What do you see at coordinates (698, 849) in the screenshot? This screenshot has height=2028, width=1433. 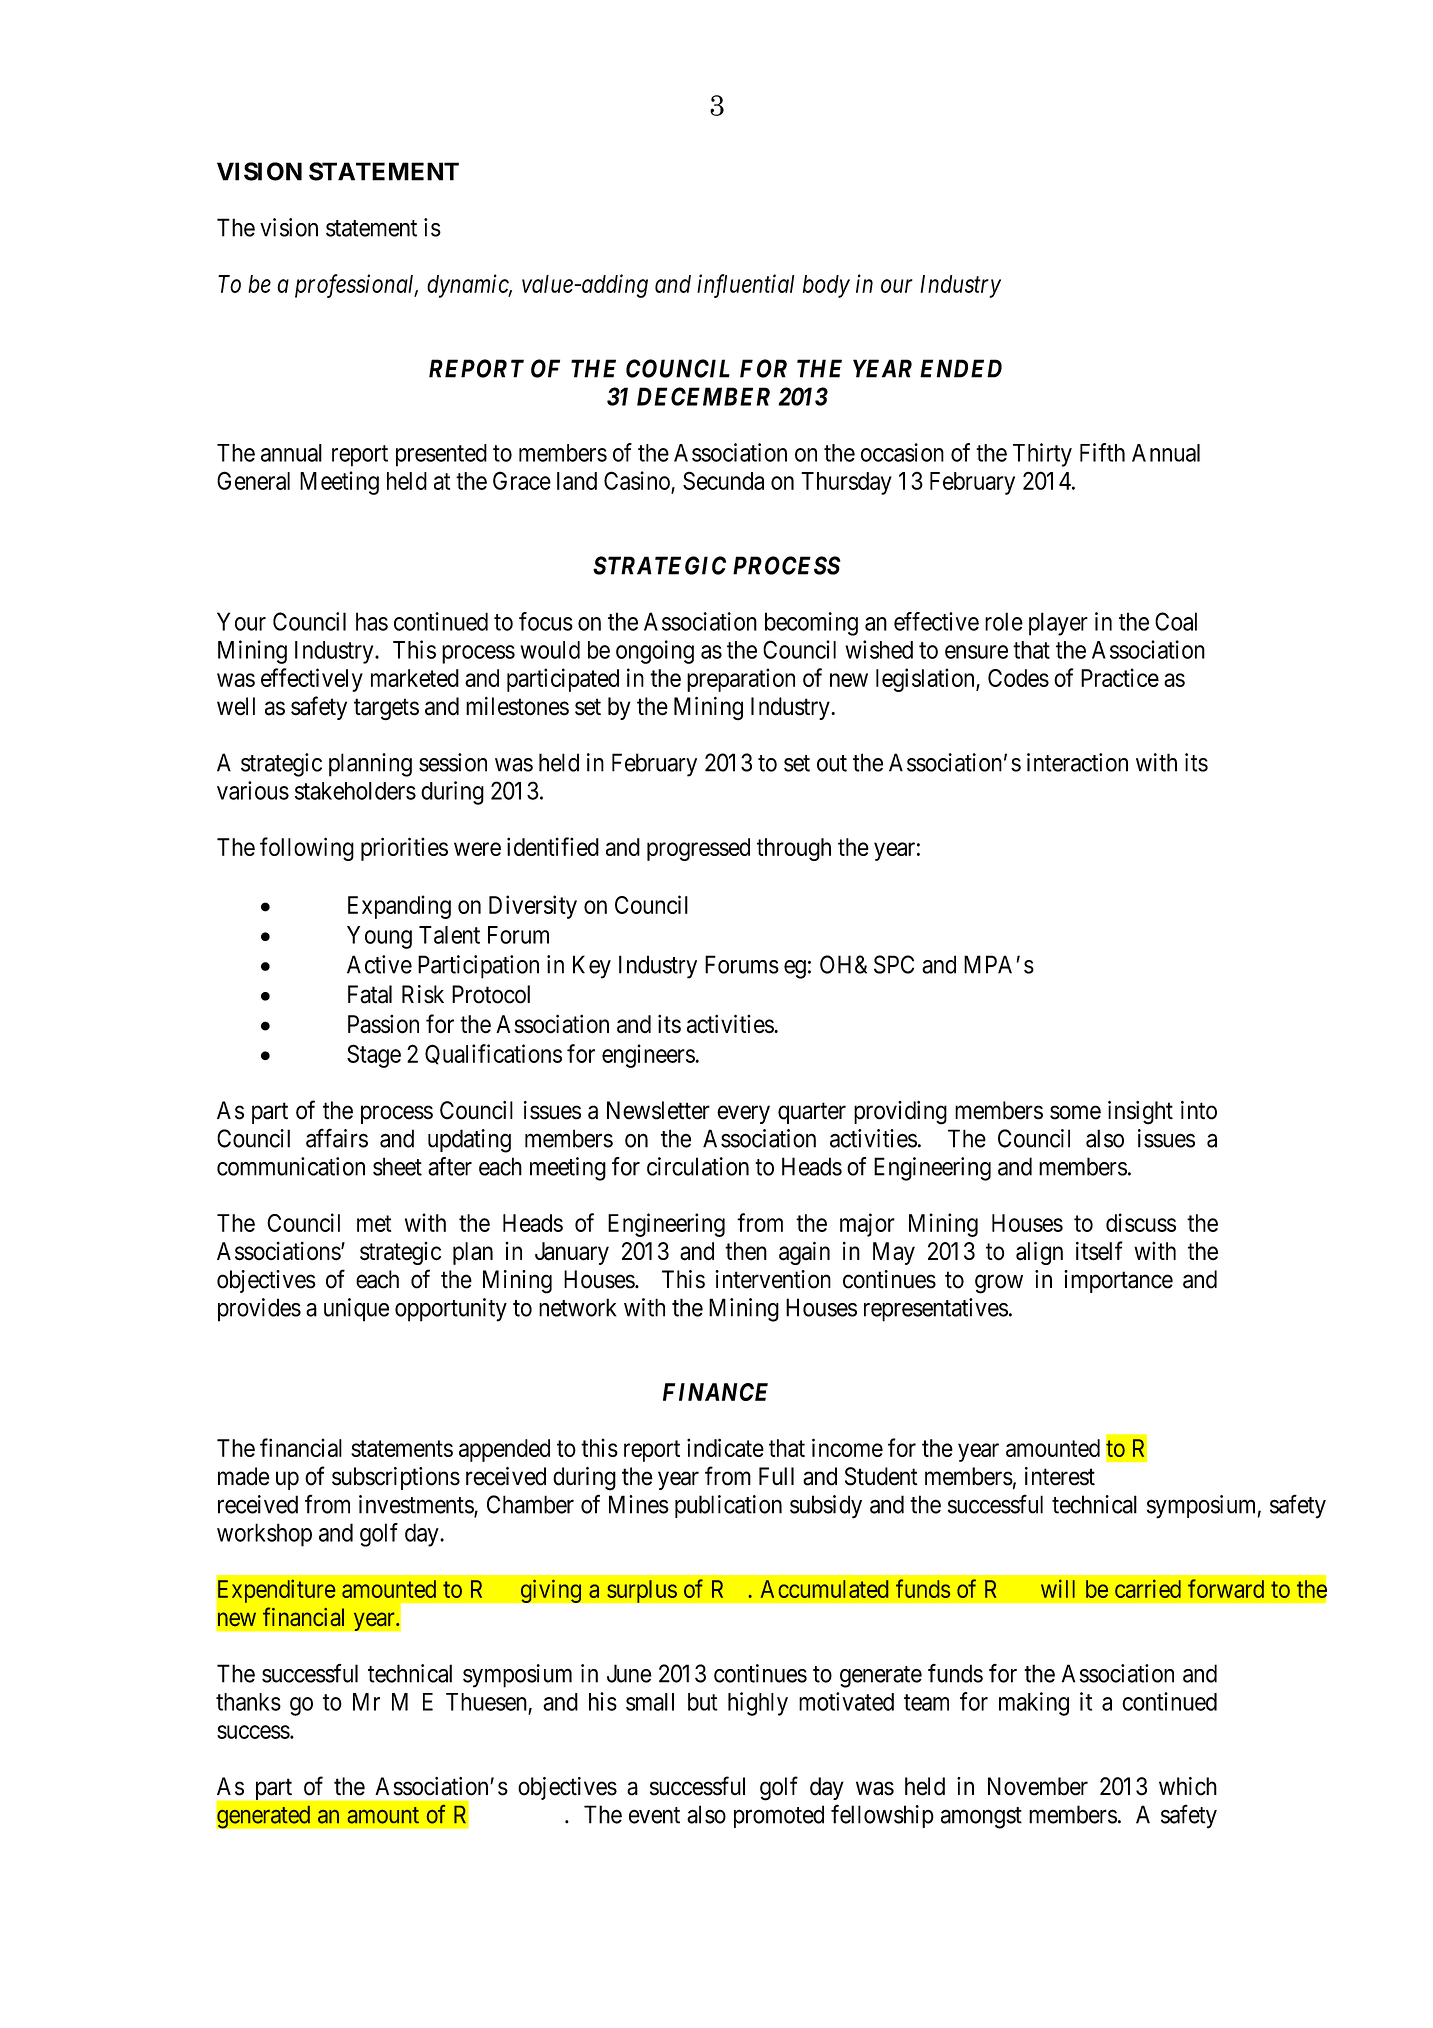 I see `progressed` at bounding box center [698, 849].
